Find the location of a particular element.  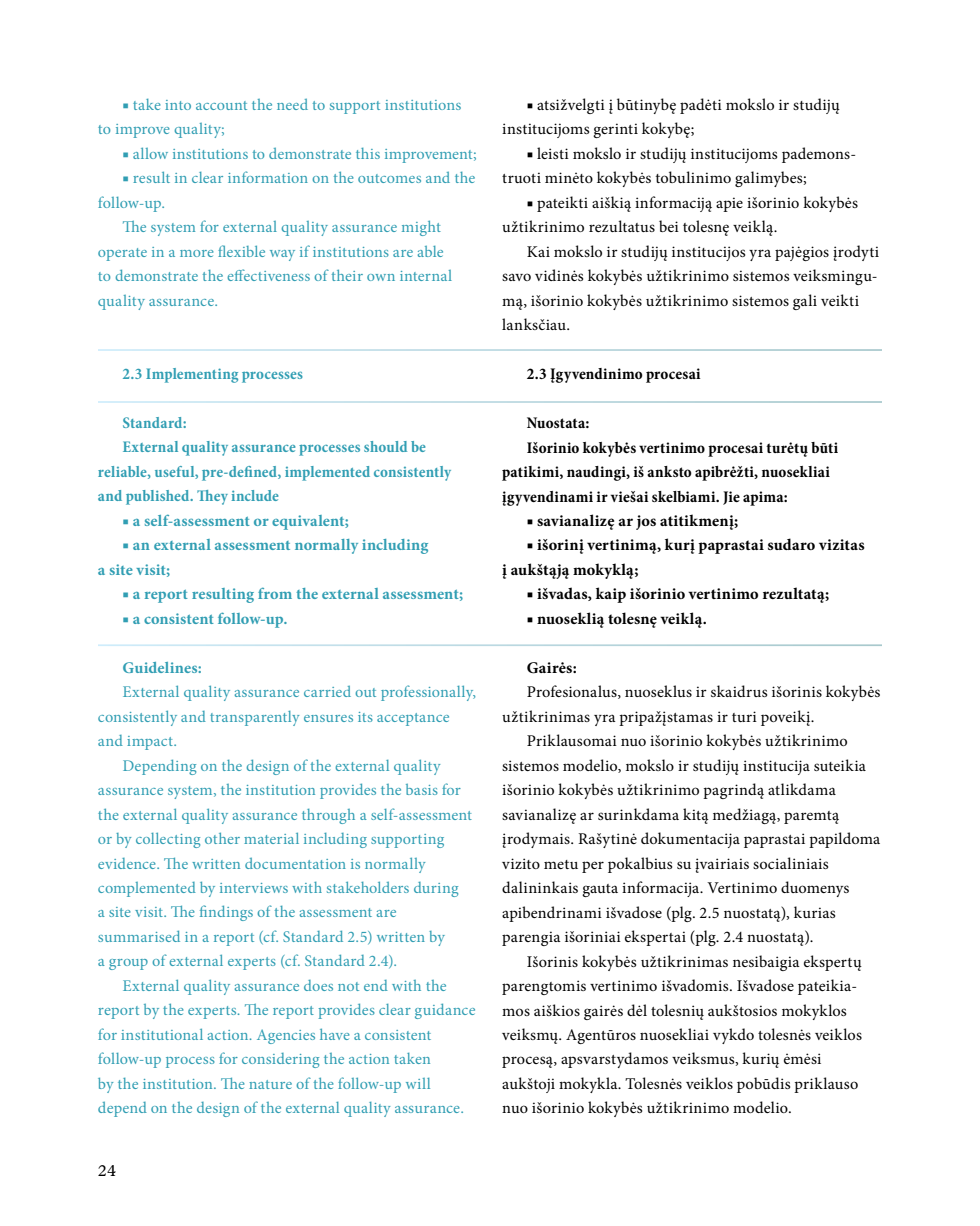

bei is located at coordinates (669, 226).
